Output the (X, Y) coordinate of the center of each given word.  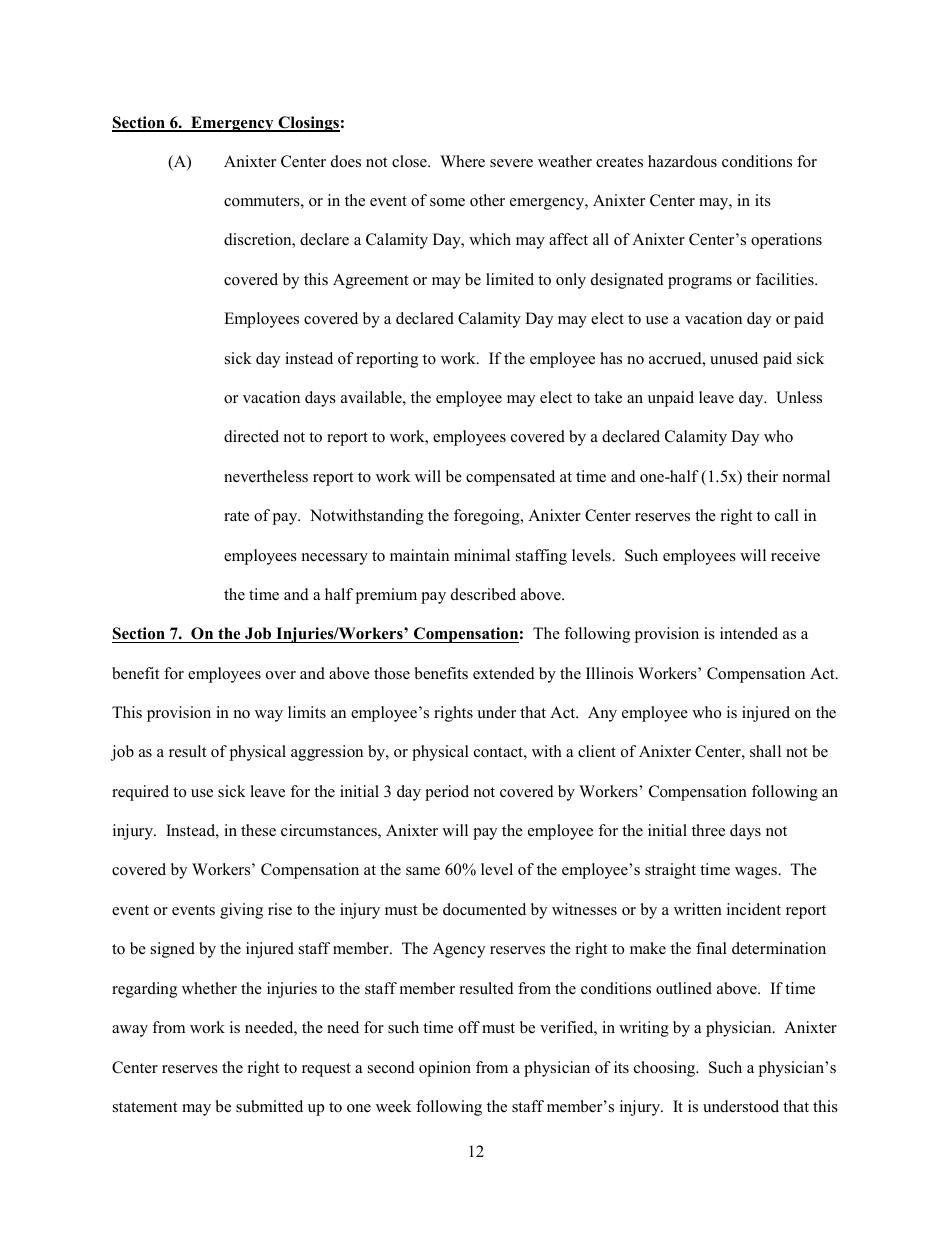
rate (236, 516)
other (487, 200)
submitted (269, 1106)
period (447, 793)
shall (765, 751)
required (140, 793)
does (346, 161)
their (762, 476)
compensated (510, 478)
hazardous (682, 161)
